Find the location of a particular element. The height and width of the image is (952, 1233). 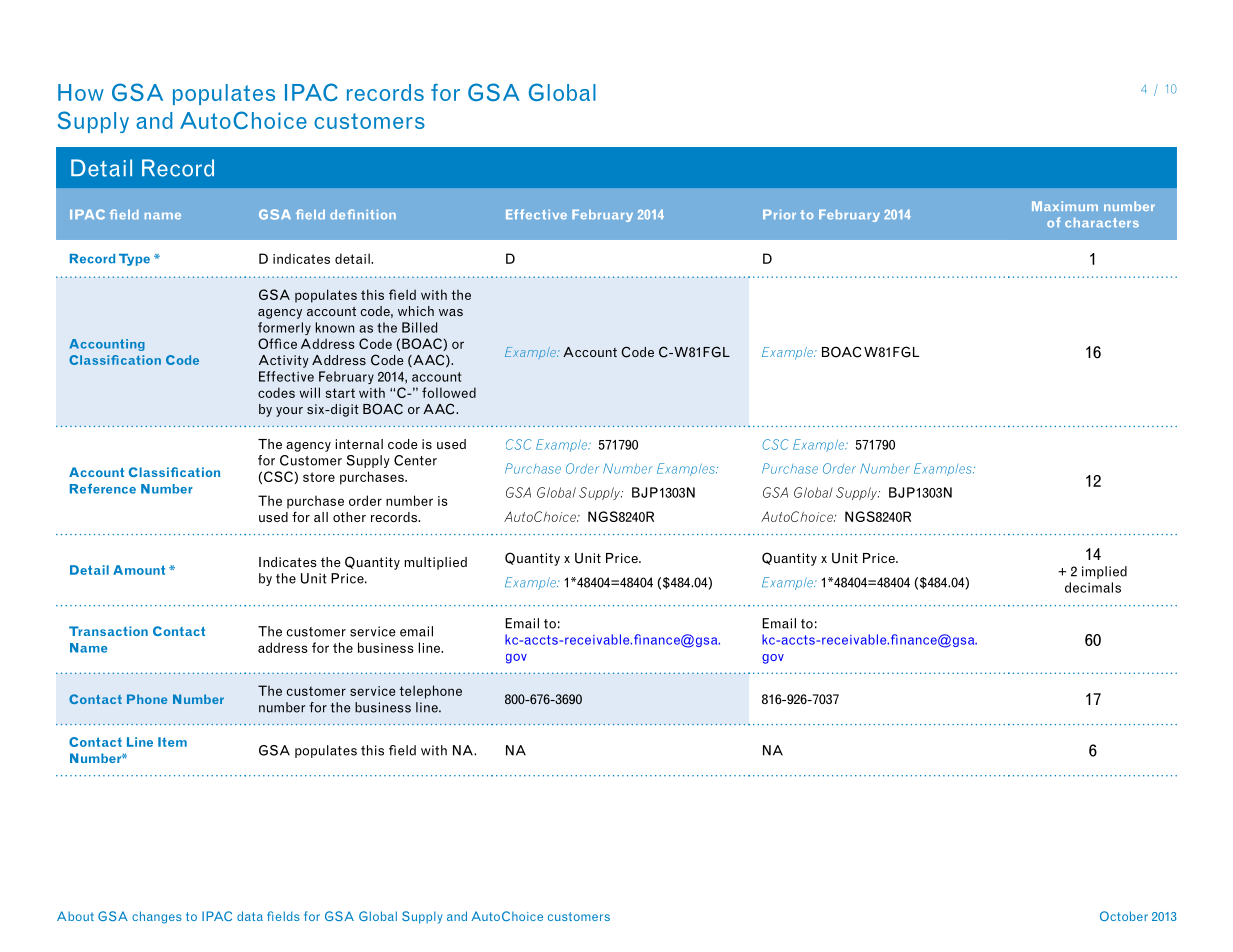

Activity is located at coordinates (284, 361).
